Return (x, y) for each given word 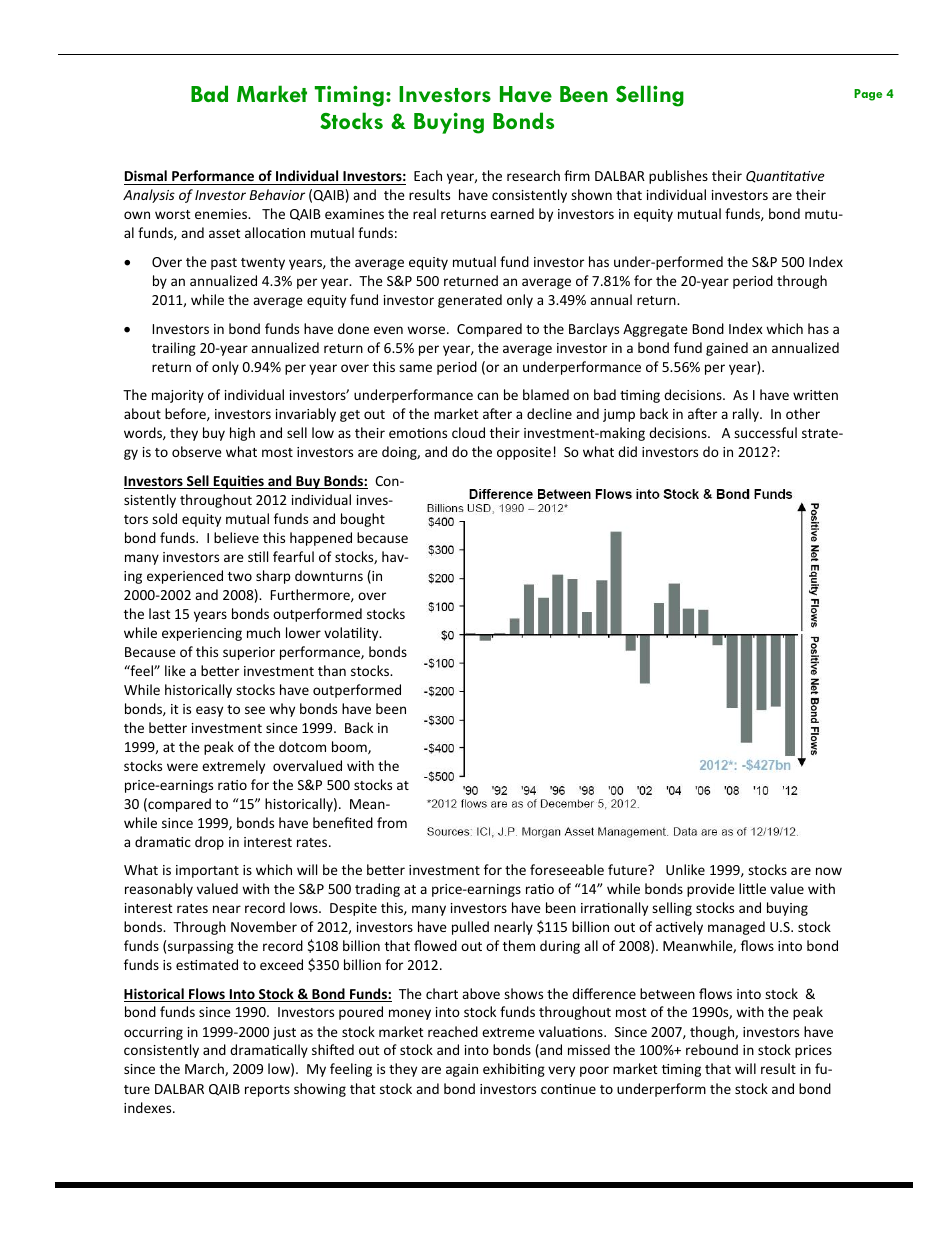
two (240, 576)
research (533, 175)
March (205, 1069)
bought (363, 520)
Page (868, 95)
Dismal (146, 175)
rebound (712, 1049)
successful (765, 432)
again (462, 1070)
